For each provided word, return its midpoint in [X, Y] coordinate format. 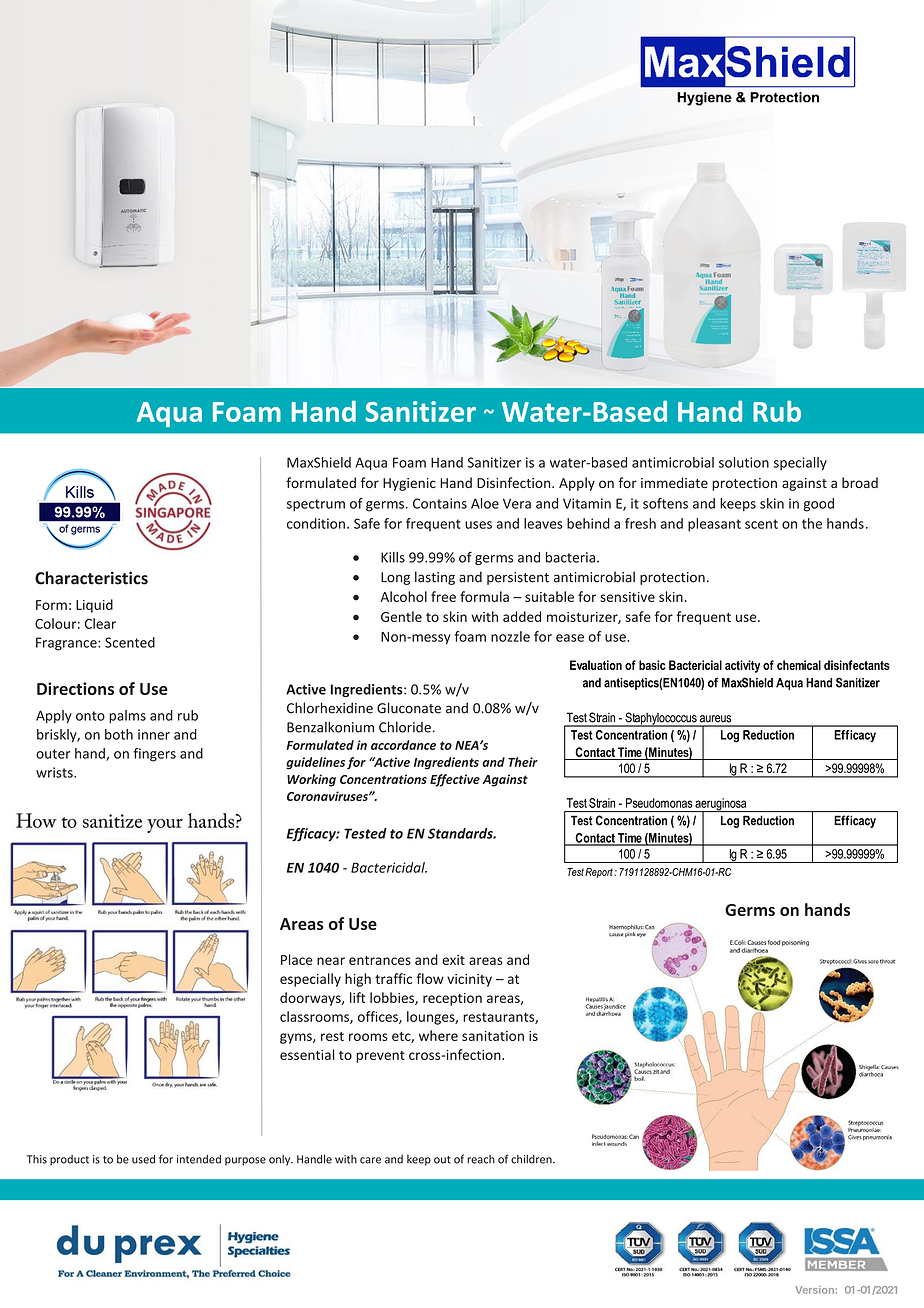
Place [297, 959]
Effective [455, 780]
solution [744, 462]
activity [742, 666]
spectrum [316, 505]
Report [600, 873]
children [532, 1159]
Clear [100, 623]
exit [453, 960]
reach [481, 1159]
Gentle [401, 616]
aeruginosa [721, 805]
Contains [440, 503]
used [143, 1159]
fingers [155, 755]
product [69, 1160]
